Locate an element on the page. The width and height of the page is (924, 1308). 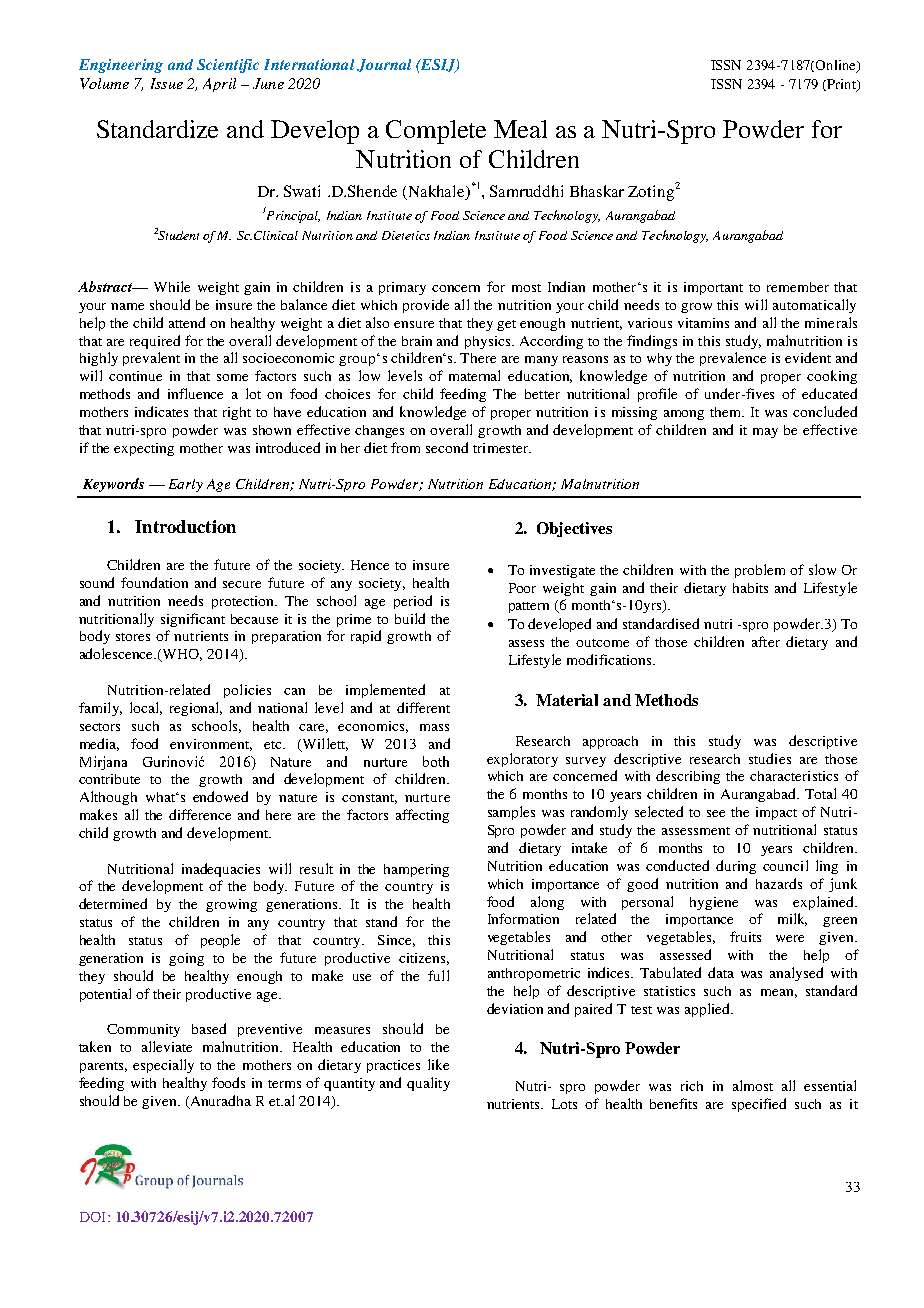
after is located at coordinates (766, 641).
